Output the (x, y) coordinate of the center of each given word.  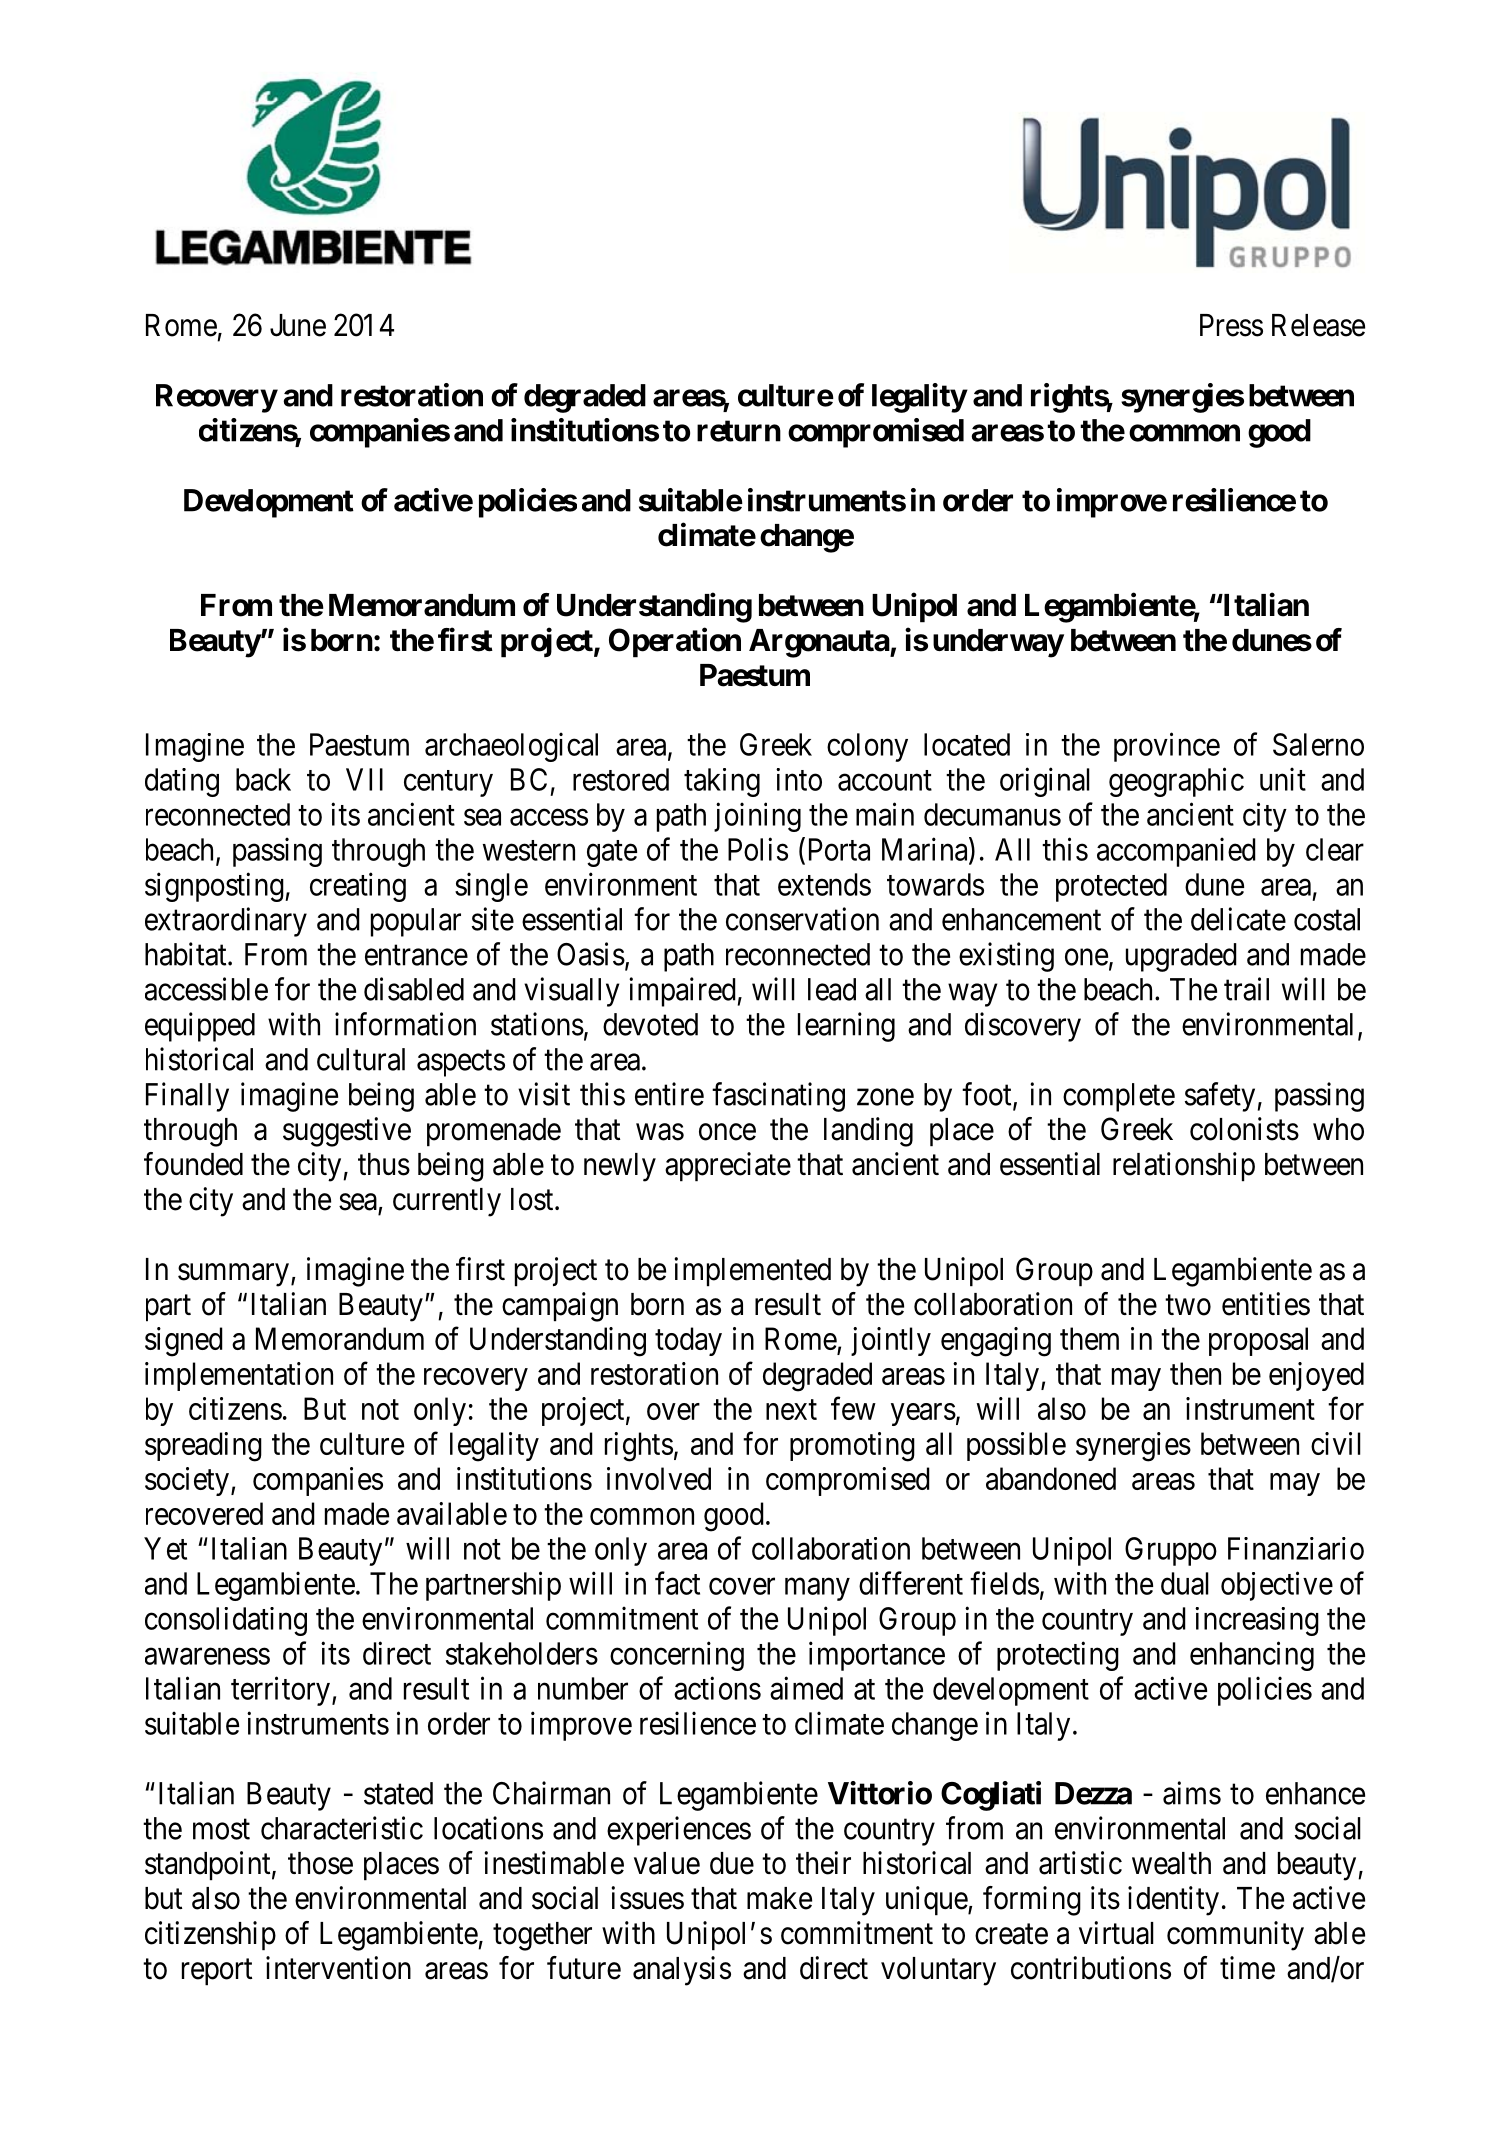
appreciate (728, 1167)
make (779, 1898)
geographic (1176, 782)
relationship (1184, 1167)
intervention (338, 1968)
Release (1318, 325)
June (298, 325)
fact (677, 1583)
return (739, 431)
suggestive (347, 1132)
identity (1173, 1901)
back (263, 779)
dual (1185, 1583)
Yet (165, 1548)
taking (722, 782)
